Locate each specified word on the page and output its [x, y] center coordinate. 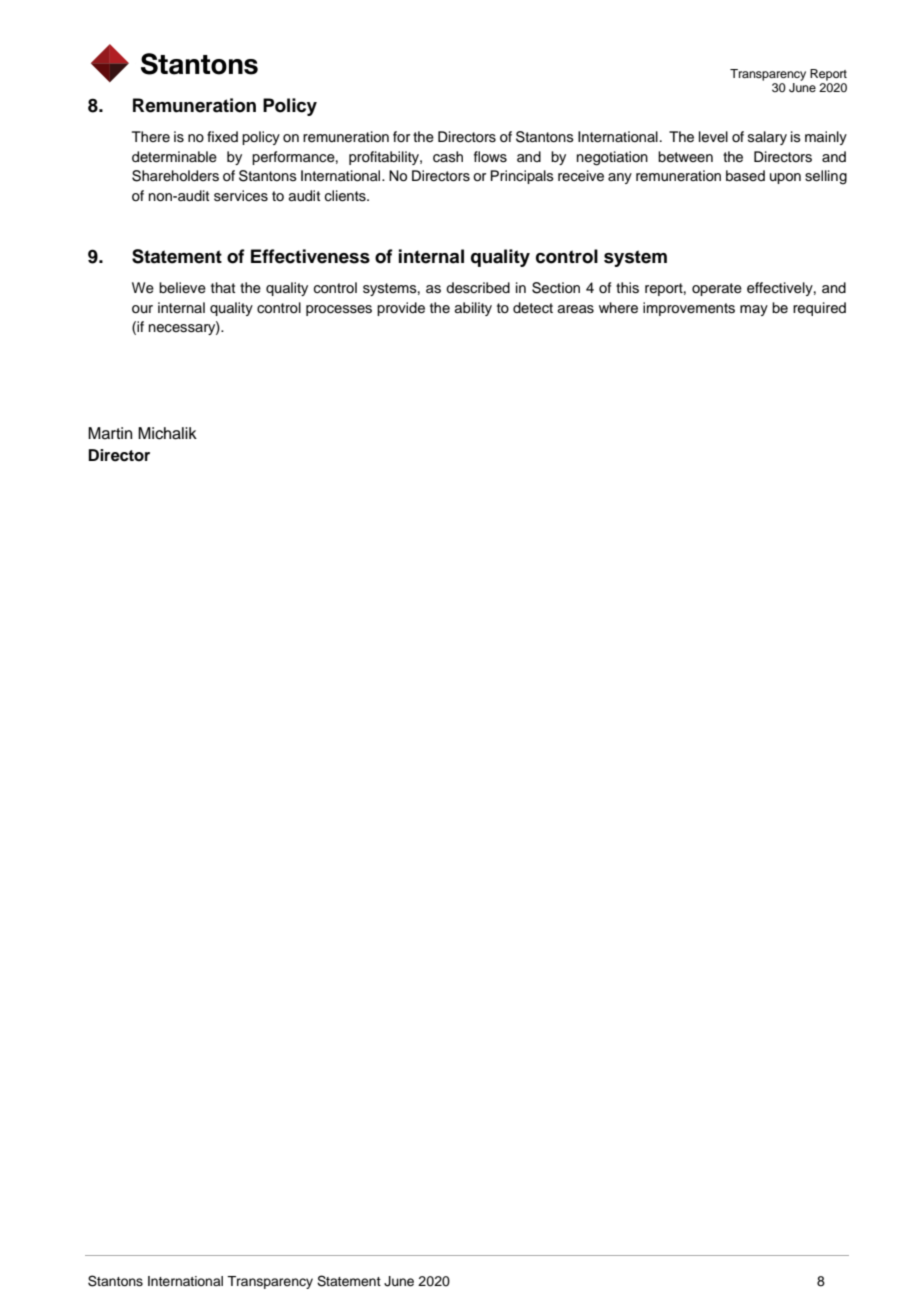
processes [339, 310]
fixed [222, 137]
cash [448, 157]
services [241, 196]
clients [346, 196]
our [142, 309]
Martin [110, 433]
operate [717, 289]
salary [767, 138]
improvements [689, 309]
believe [182, 288]
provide [401, 309]
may [754, 310]
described [478, 288]
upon [785, 178]
